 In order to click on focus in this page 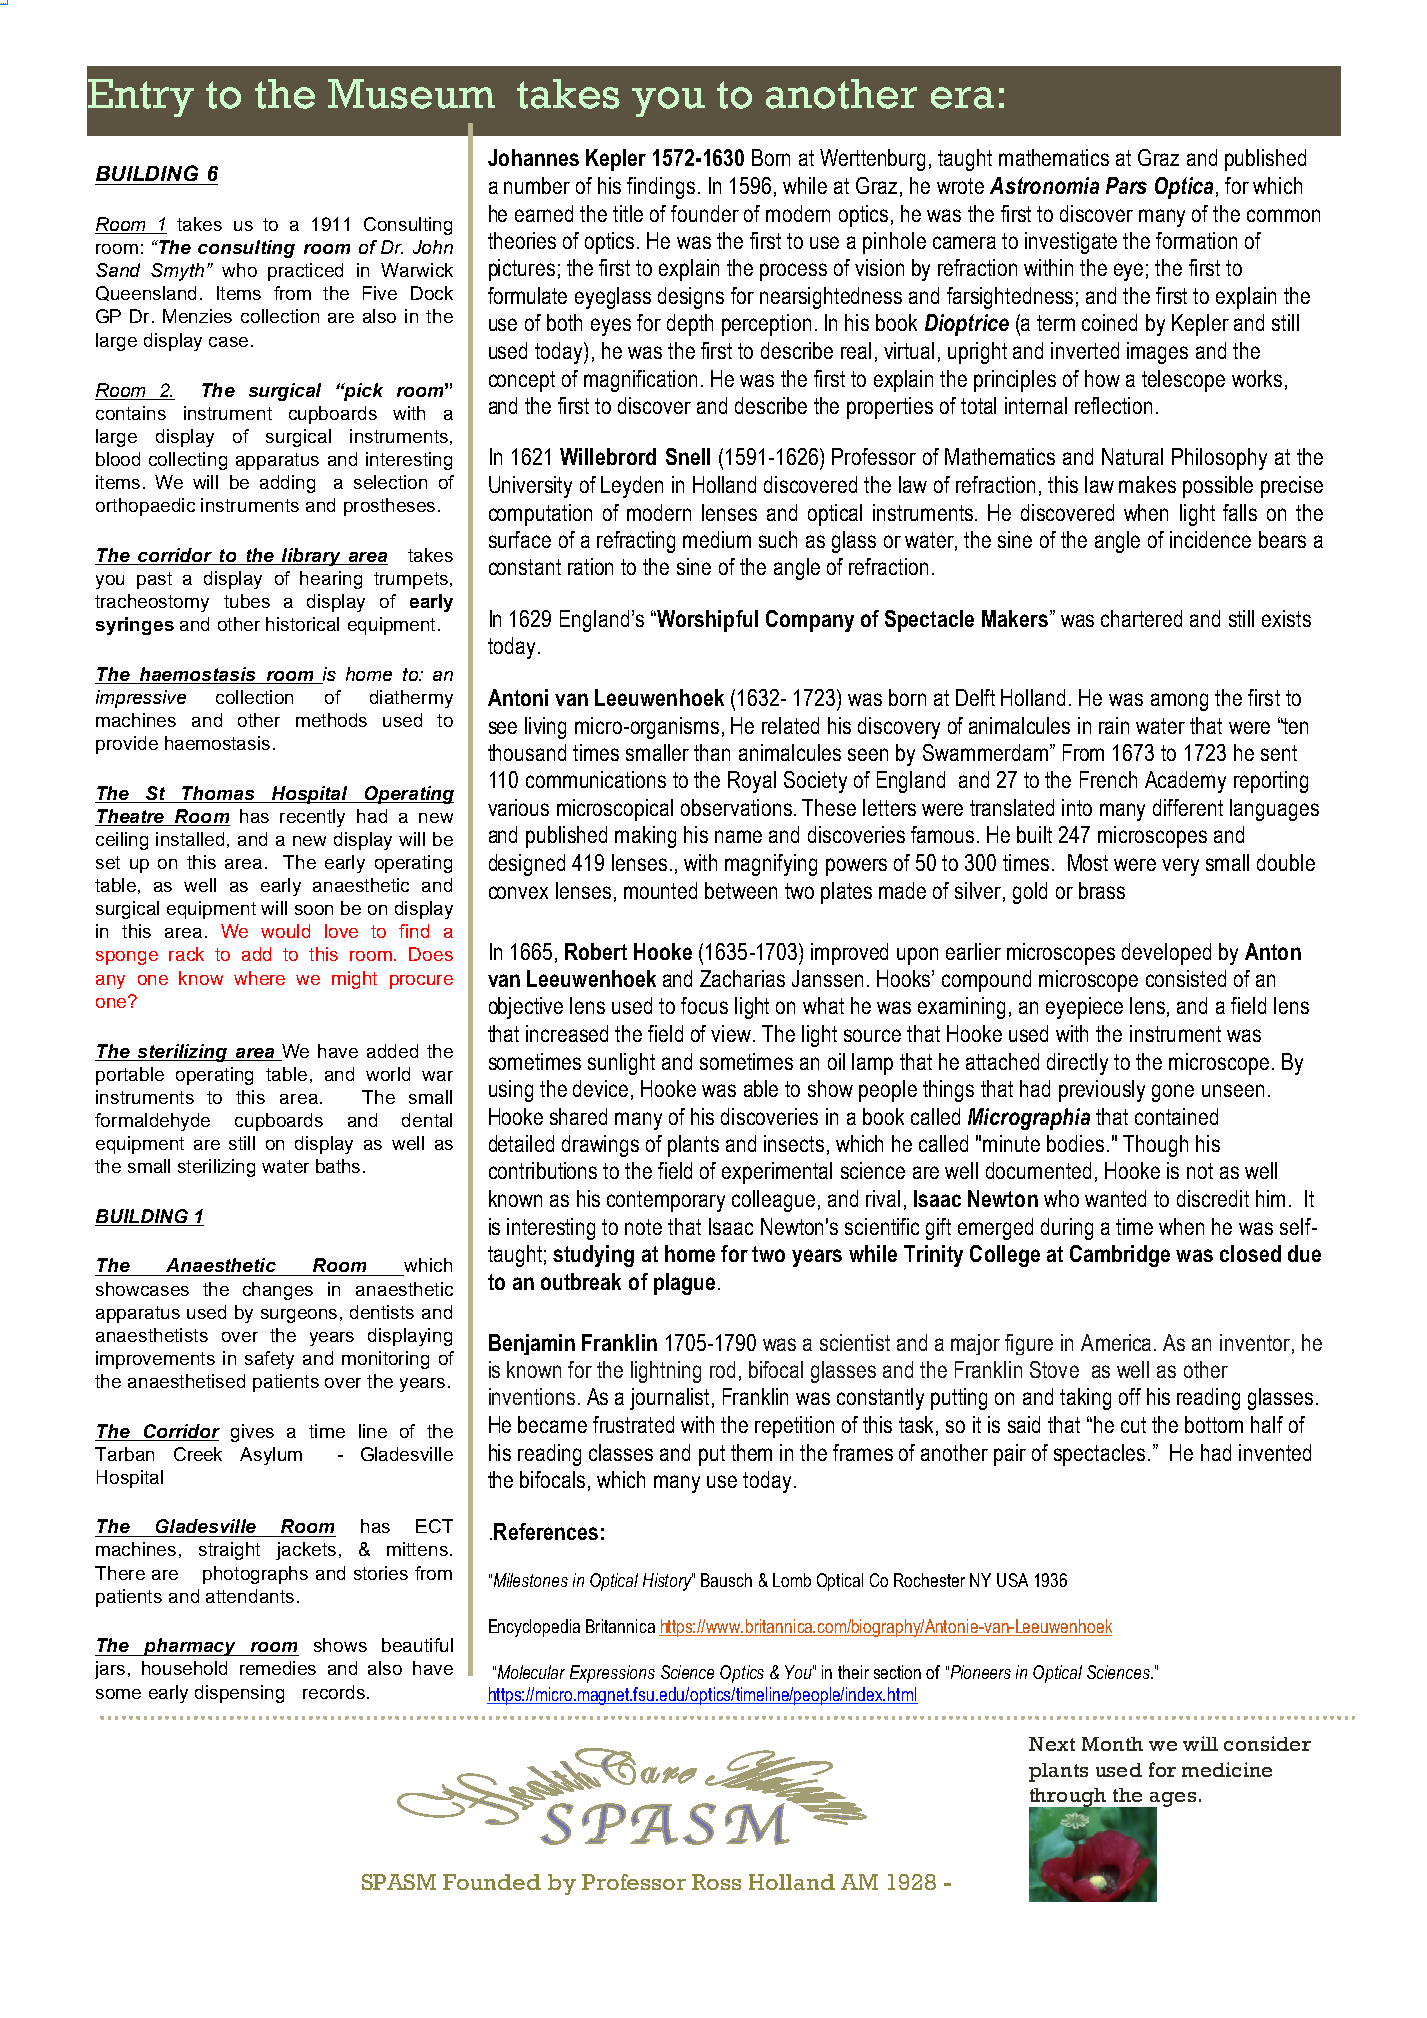, I will do `click(704, 1005)`.
